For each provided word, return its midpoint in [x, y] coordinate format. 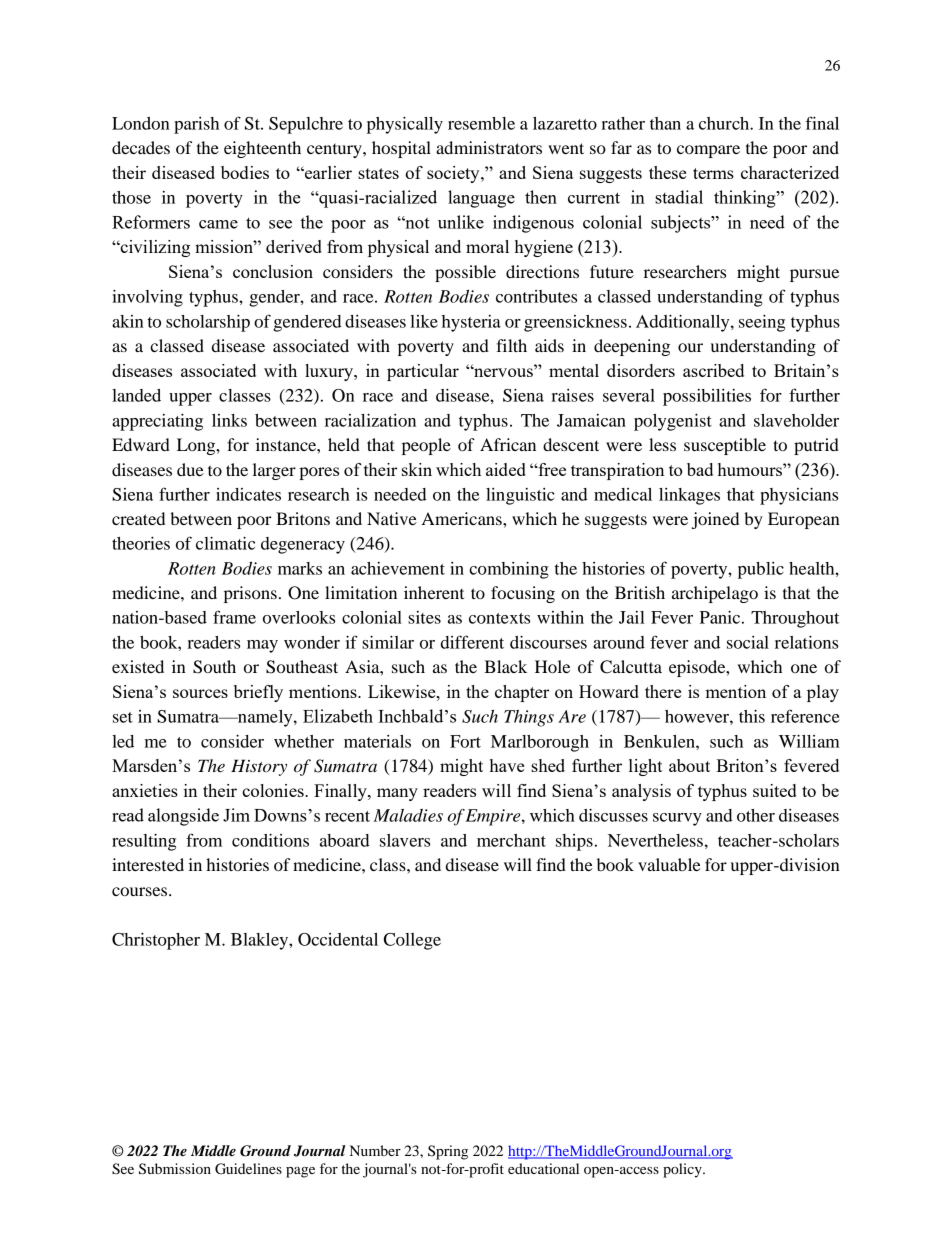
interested [148, 864]
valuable [669, 864]
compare [708, 151]
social [748, 642]
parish [196, 125]
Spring [448, 1152]
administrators [489, 147]
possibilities [707, 397]
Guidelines [248, 1169]
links [229, 420]
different [472, 642]
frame [234, 617]
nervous [503, 371]
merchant [511, 840]
